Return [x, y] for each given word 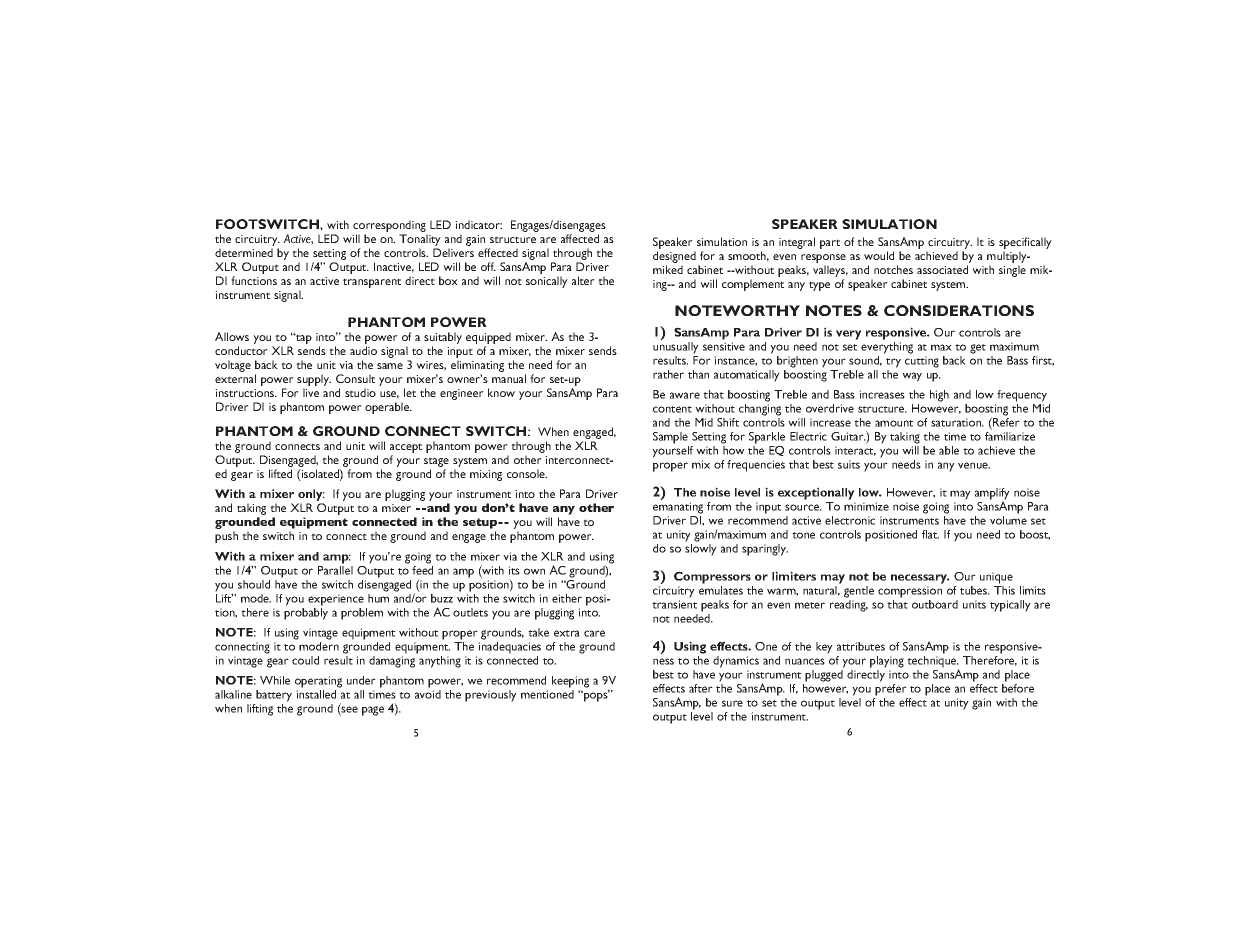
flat [930, 534]
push [226, 537]
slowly [701, 550]
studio [360, 392]
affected [580, 238]
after [701, 688]
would [879, 255]
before [1018, 687]
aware [685, 395]
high [939, 396]
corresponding [389, 226]
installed [316, 694]
